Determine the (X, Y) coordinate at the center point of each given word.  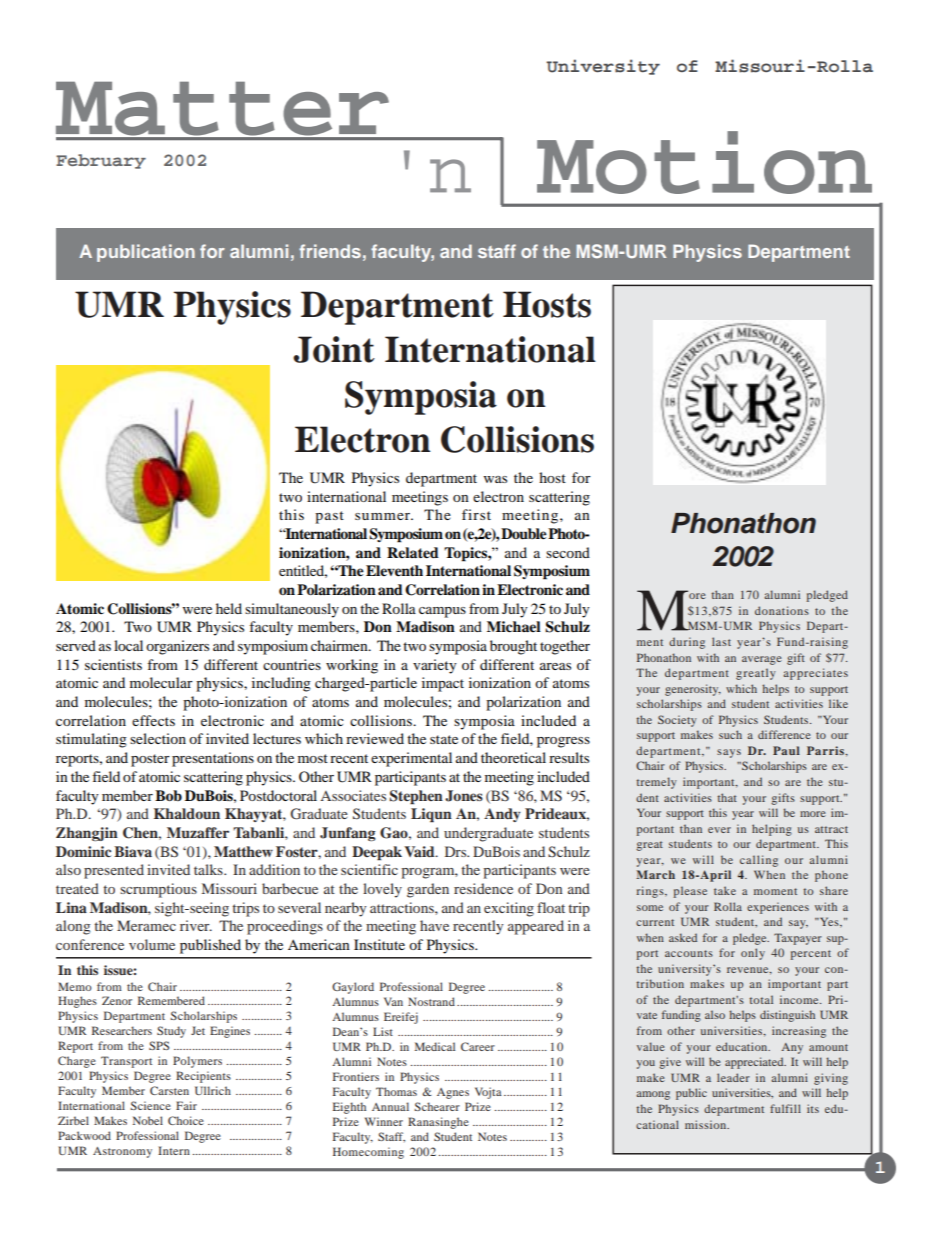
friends (330, 251)
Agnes (453, 1093)
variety (435, 666)
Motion (704, 162)
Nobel (148, 1120)
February (101, 161)
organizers (177, 647)
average (762, 660)
